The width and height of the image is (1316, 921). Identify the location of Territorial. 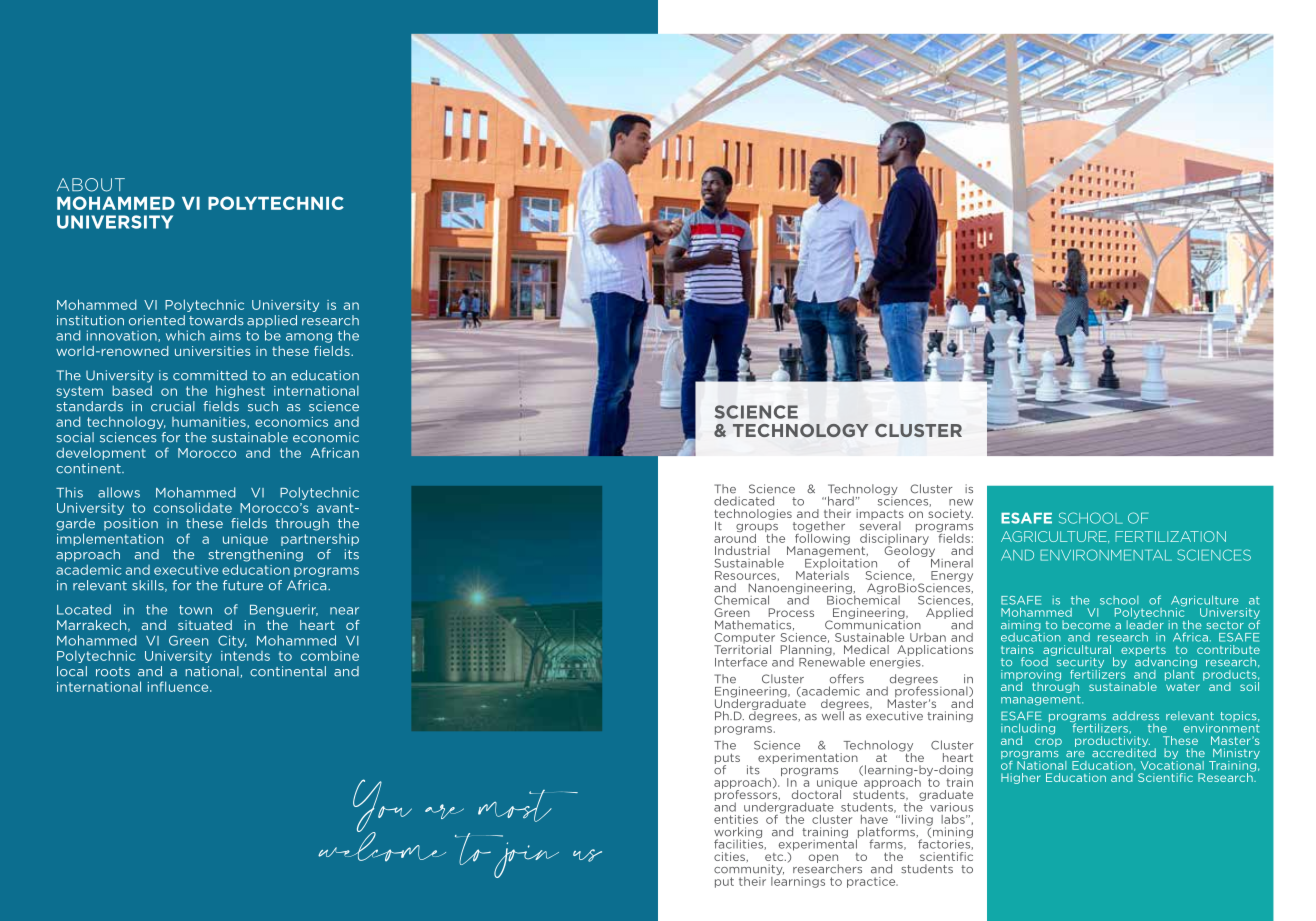
(742, 648).
